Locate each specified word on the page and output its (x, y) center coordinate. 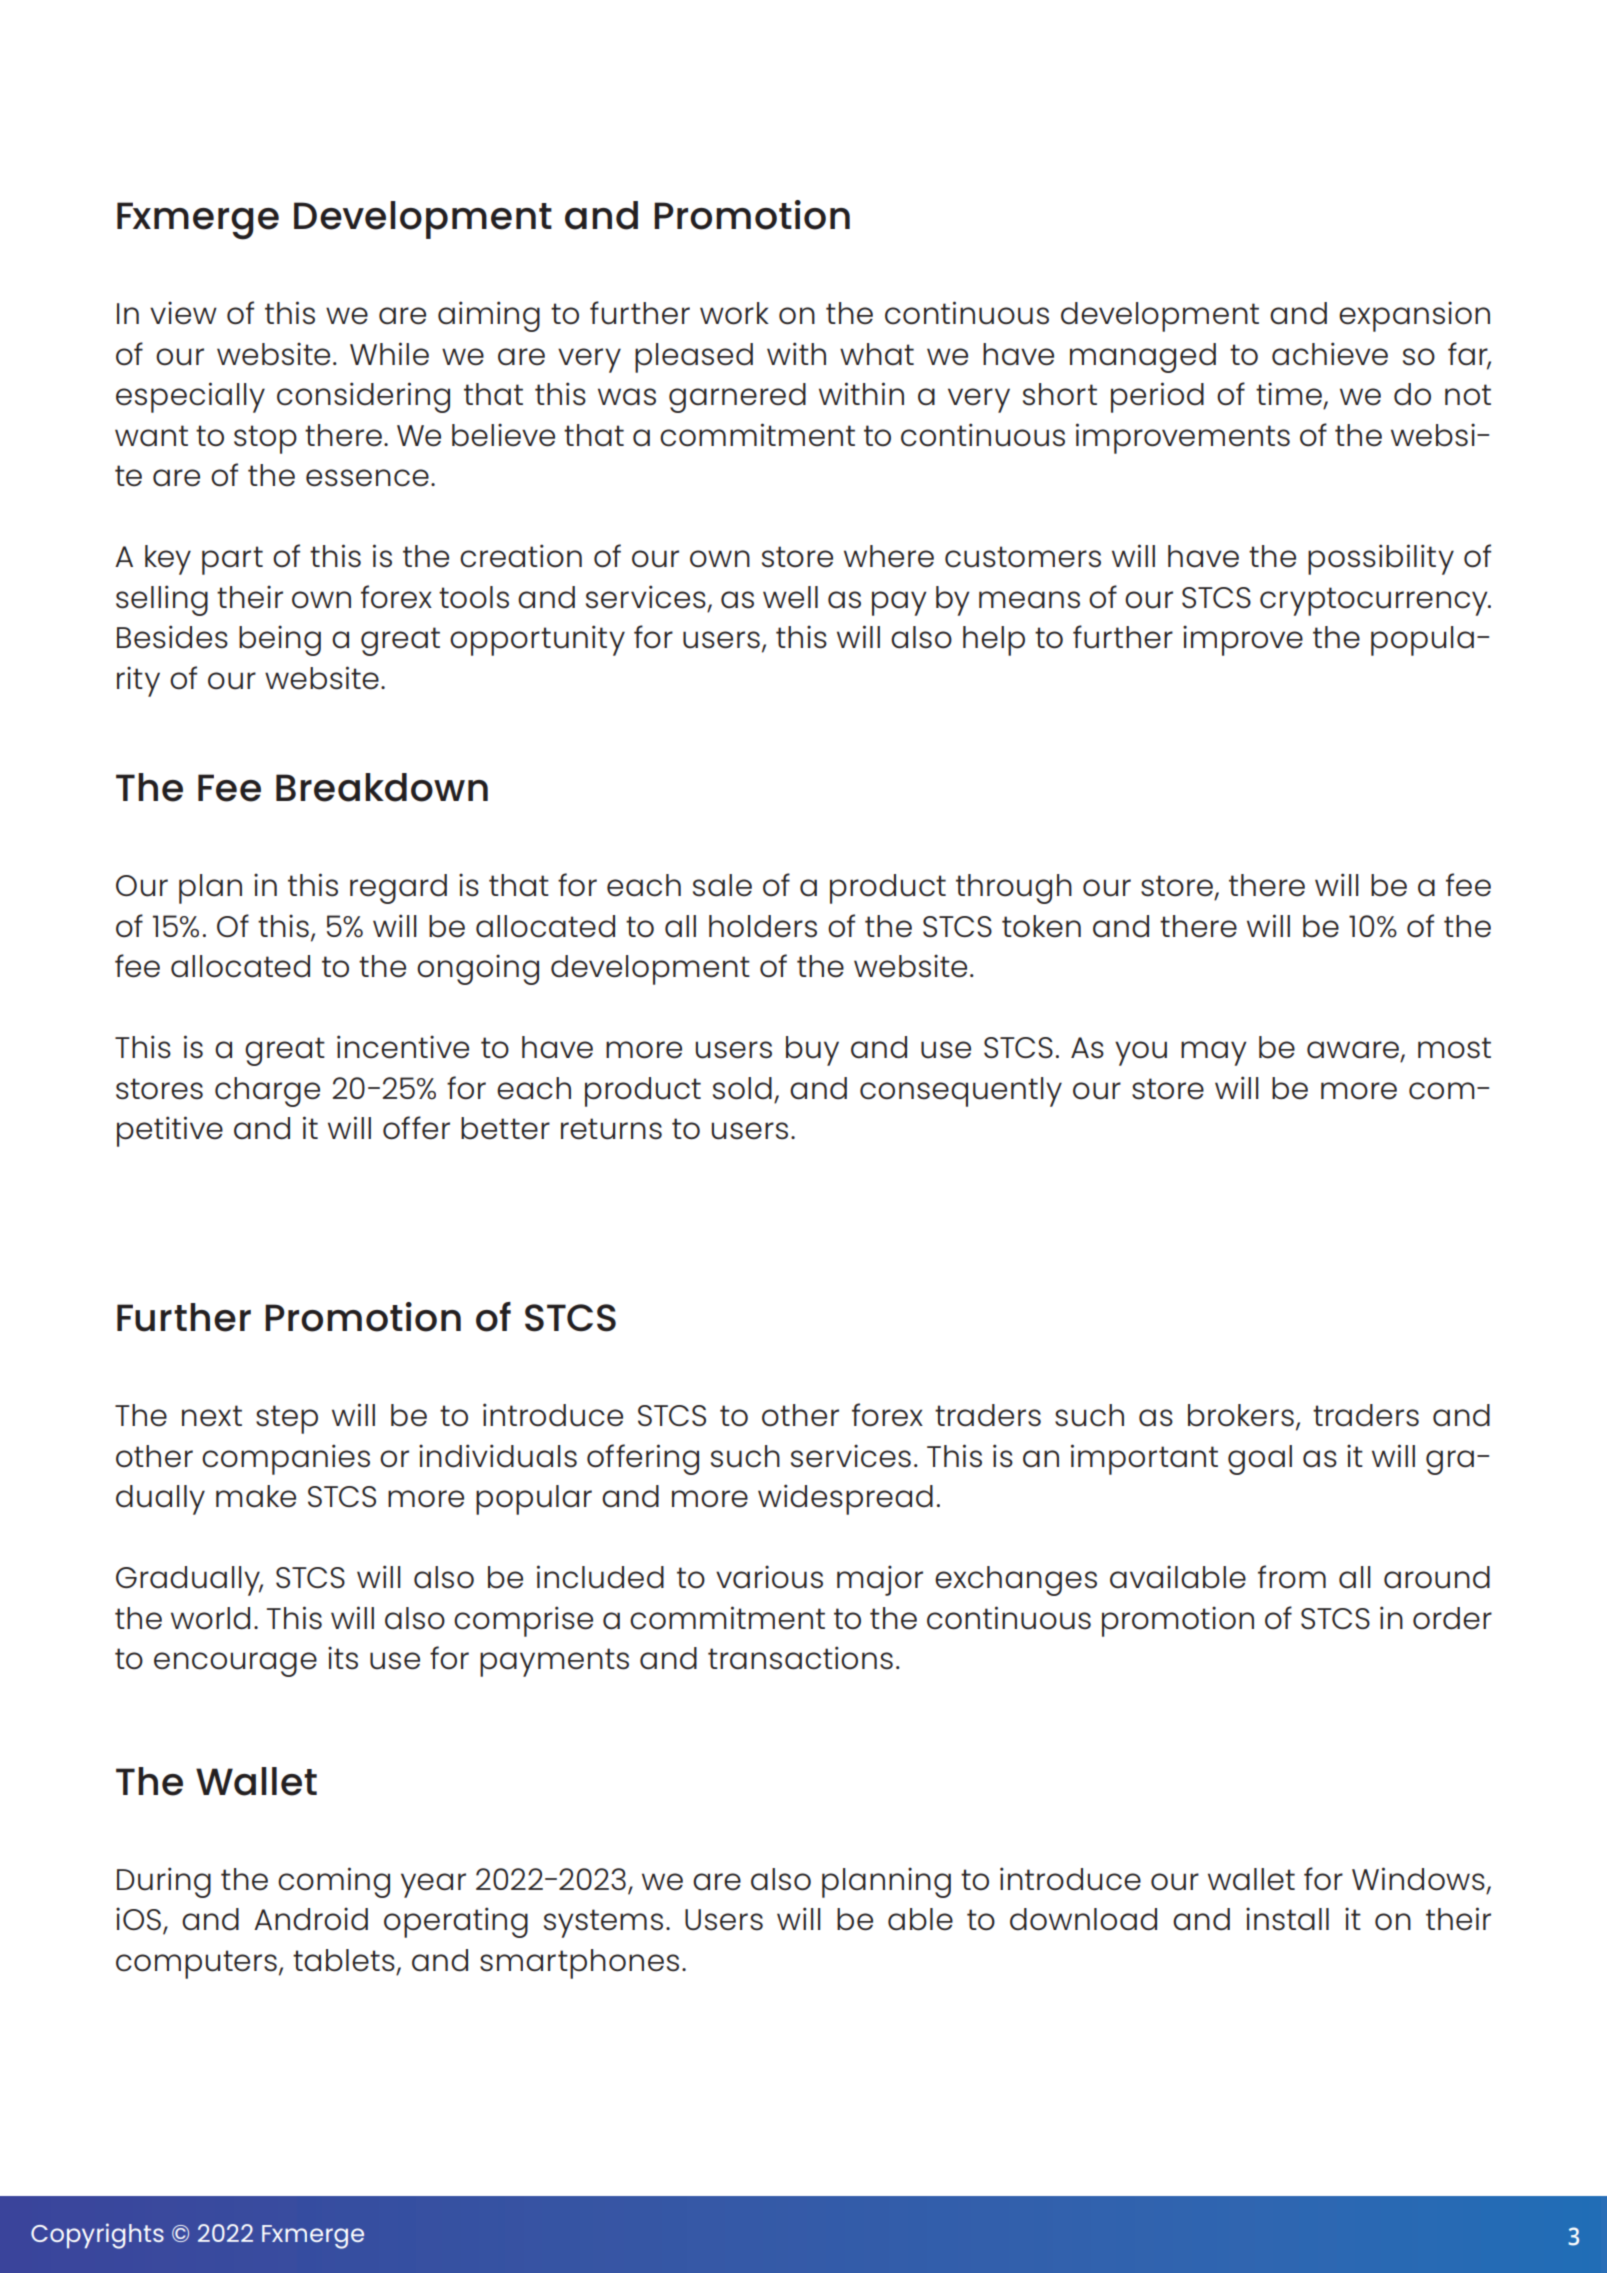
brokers (1241, 1415)
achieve (1330, 354)
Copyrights (97, 2236)
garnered (737, 398)
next (212, 1416)
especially (190, 397)
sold (742, 1088)
